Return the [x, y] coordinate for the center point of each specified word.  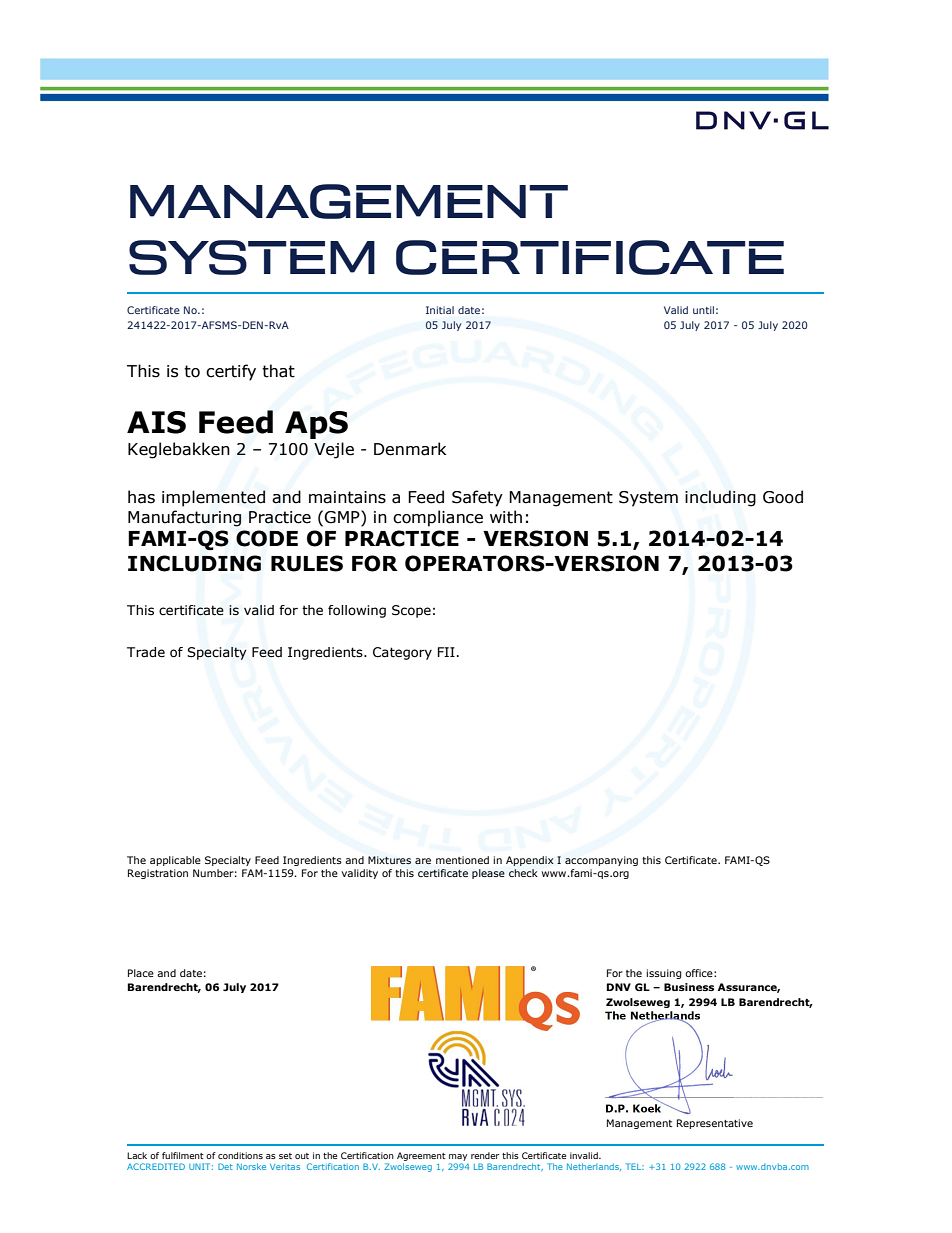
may [458, 1157]
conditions [240, 1155]
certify [231, 372]
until [703, 310]
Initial [440, 310]
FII [446, 652]
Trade [146, 652]
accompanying [601, 861]
